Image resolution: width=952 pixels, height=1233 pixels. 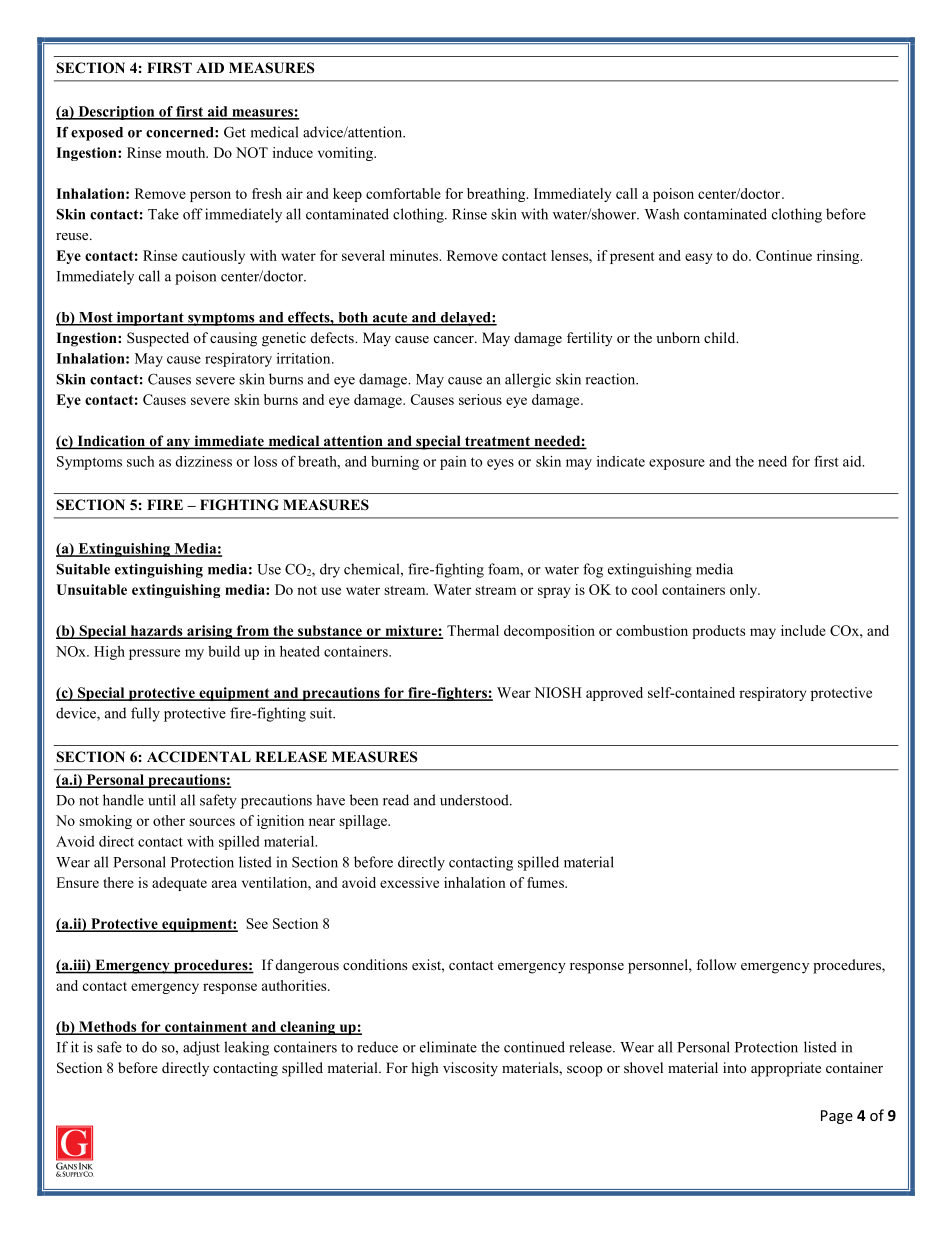 I want to click on follow, so click(x=716, y=964).
